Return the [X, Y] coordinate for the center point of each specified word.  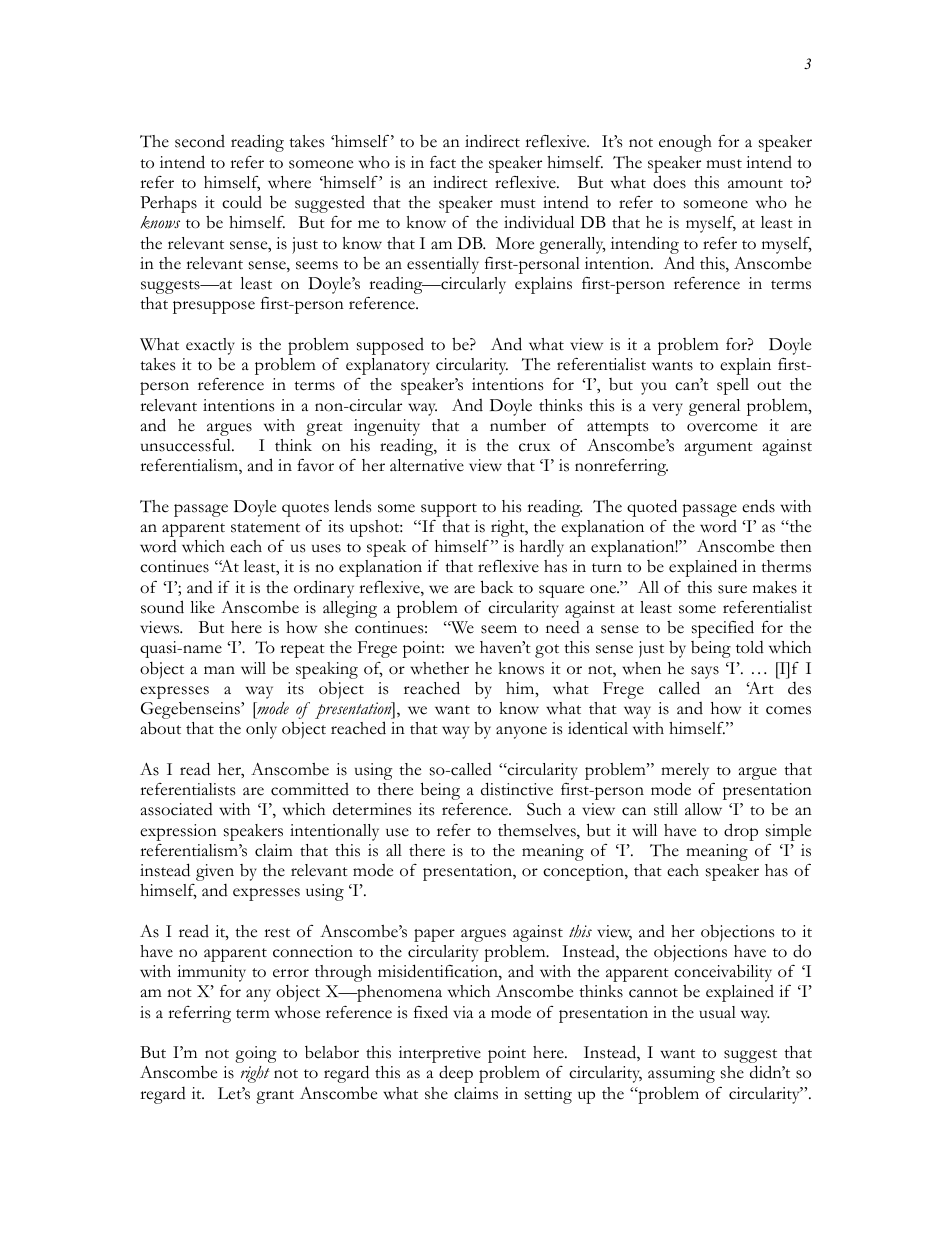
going [256, 1054]
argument [719, 449]
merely [685, 771]
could [242, 202]
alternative [427, 465]
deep [456, 1074]
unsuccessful [187, 445]
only [261, 730]
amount [755, 184]
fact [443, 162]
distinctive [517, 789]
